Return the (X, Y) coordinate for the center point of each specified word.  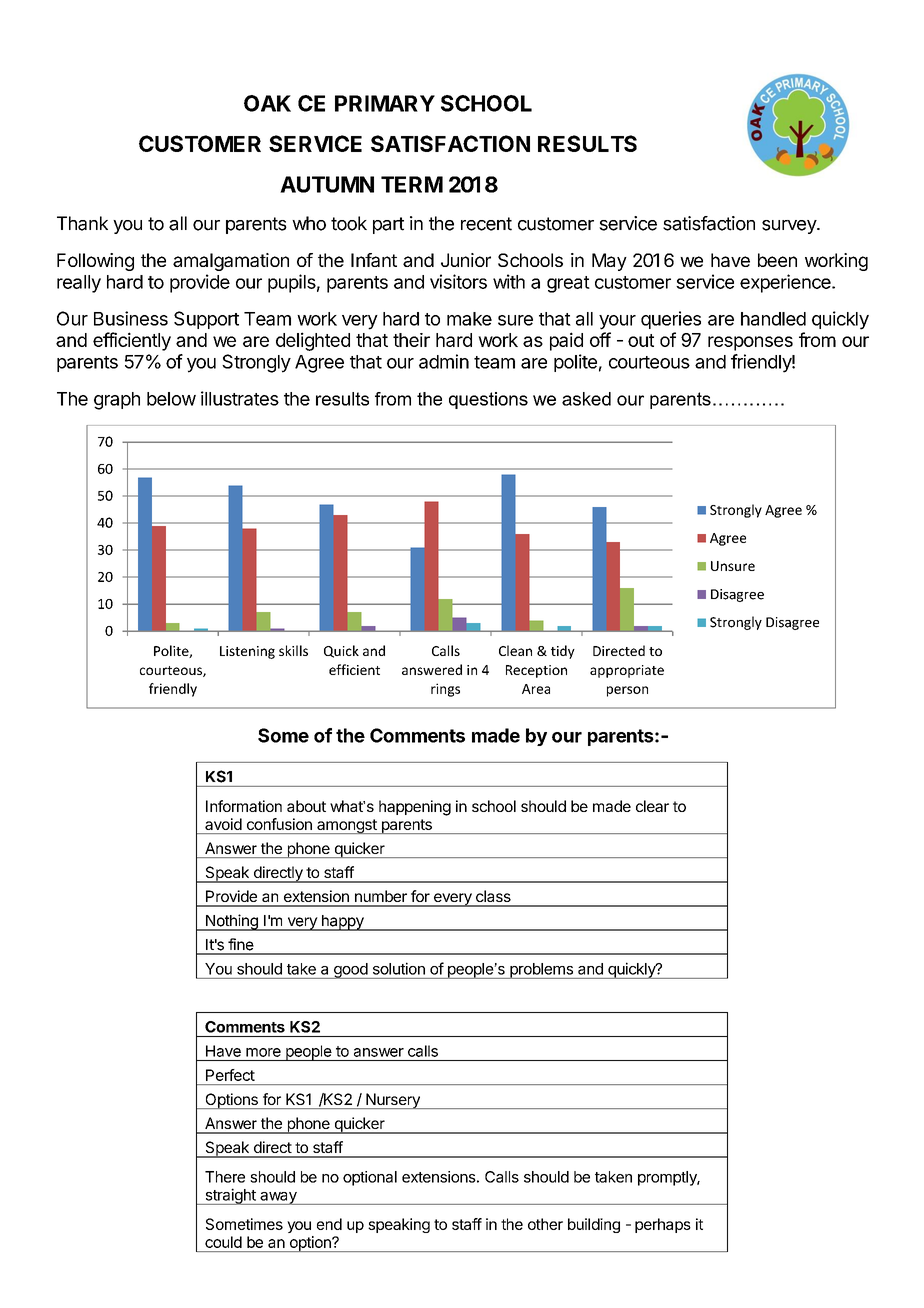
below (171, 399)
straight (230, 1196)
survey (790, 227)
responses (750, 343)
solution (399, 969)
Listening (247, 652)
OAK (267, 103)
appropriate (627, 671)
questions (488, 400)
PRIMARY (385, 103)
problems (541, 971)
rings (445, 690)
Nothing (232, 922)
